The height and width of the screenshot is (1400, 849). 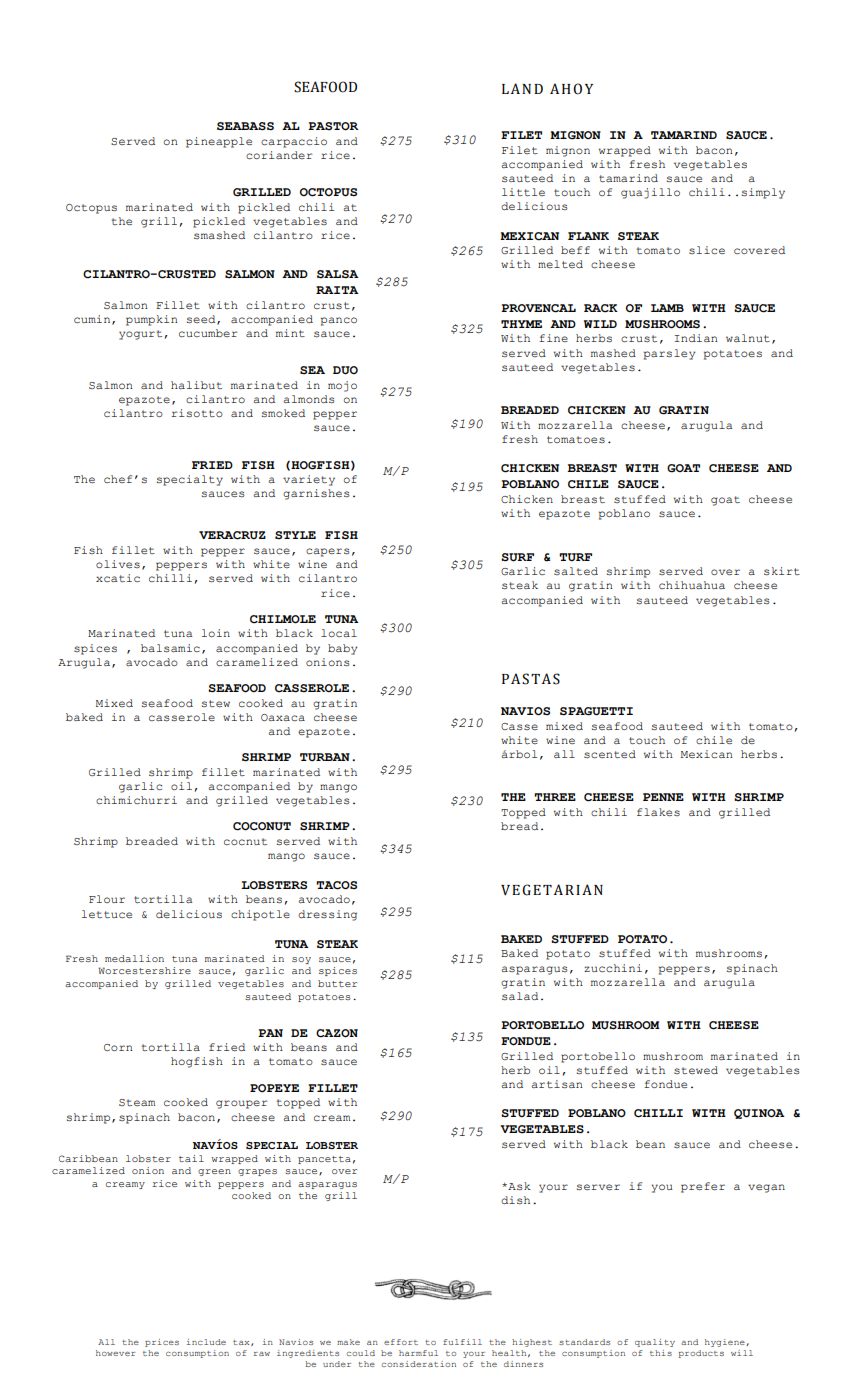 I want to click on include, so click(x=206, y=1342).
